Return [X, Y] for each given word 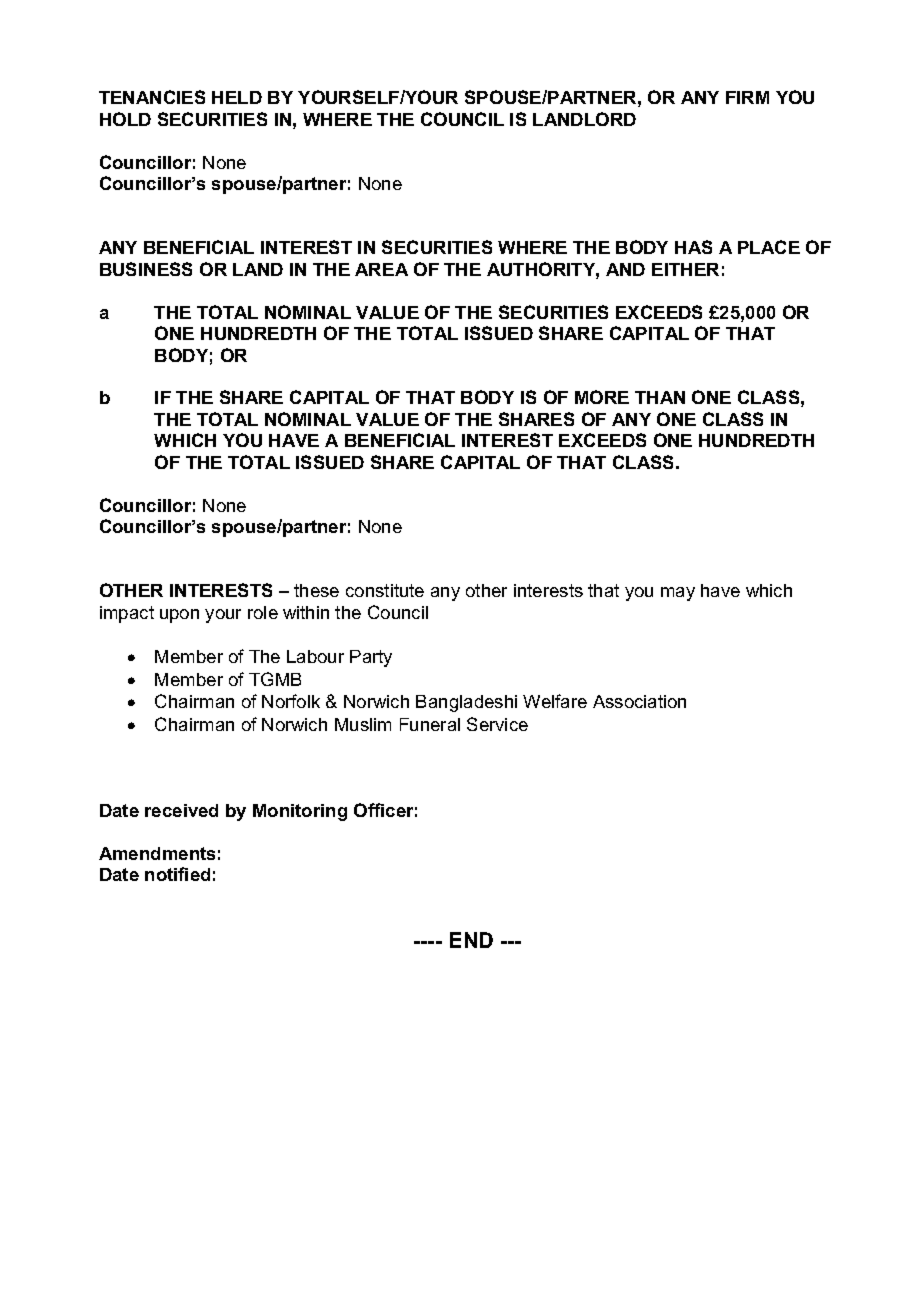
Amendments [157, 853]
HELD [237, 97]
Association [639, 701]
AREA [381, 269]
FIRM [747, 97]
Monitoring [300, 812]
